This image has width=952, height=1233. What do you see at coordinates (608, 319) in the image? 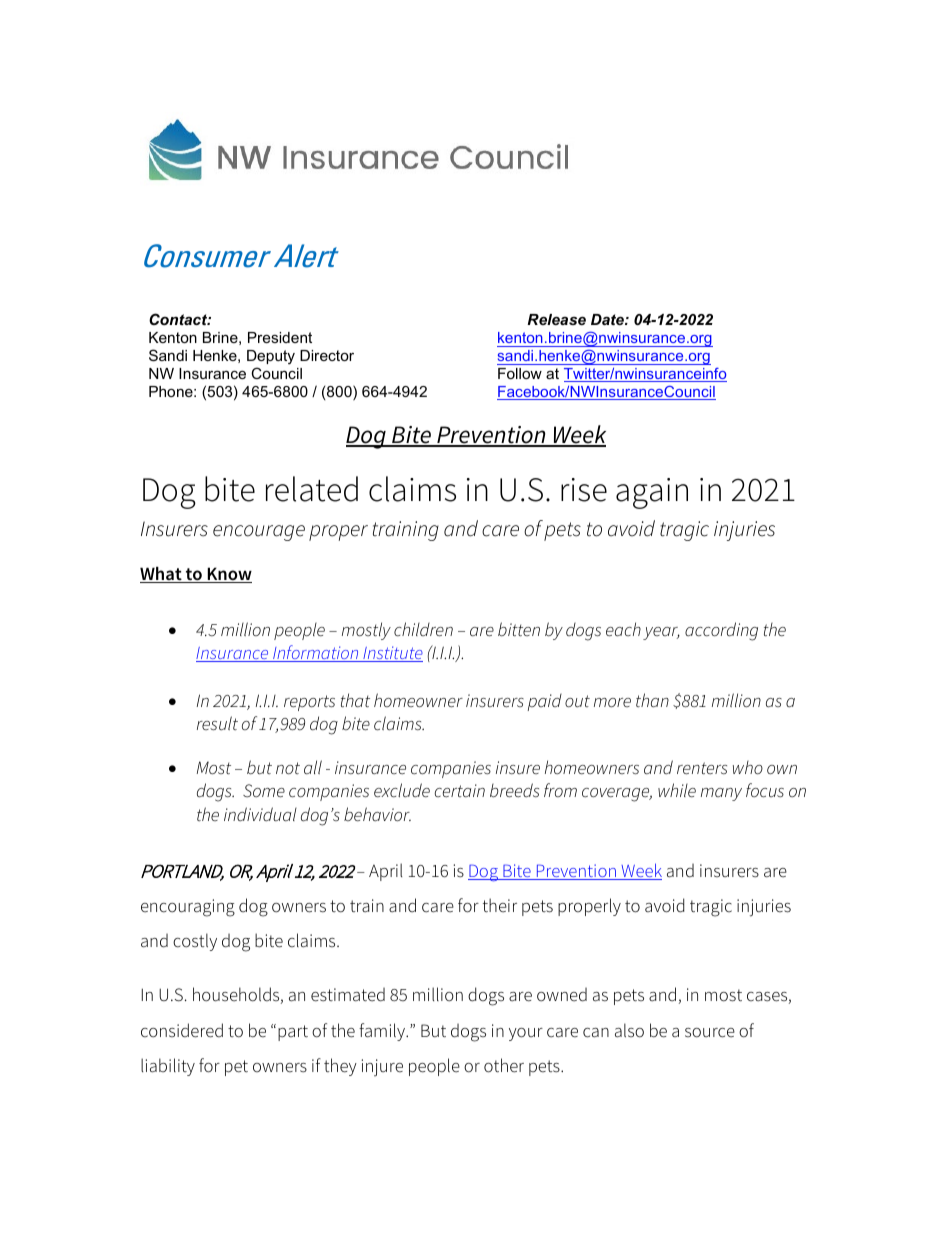
I see `Date` at bounding box center [608, 319].
